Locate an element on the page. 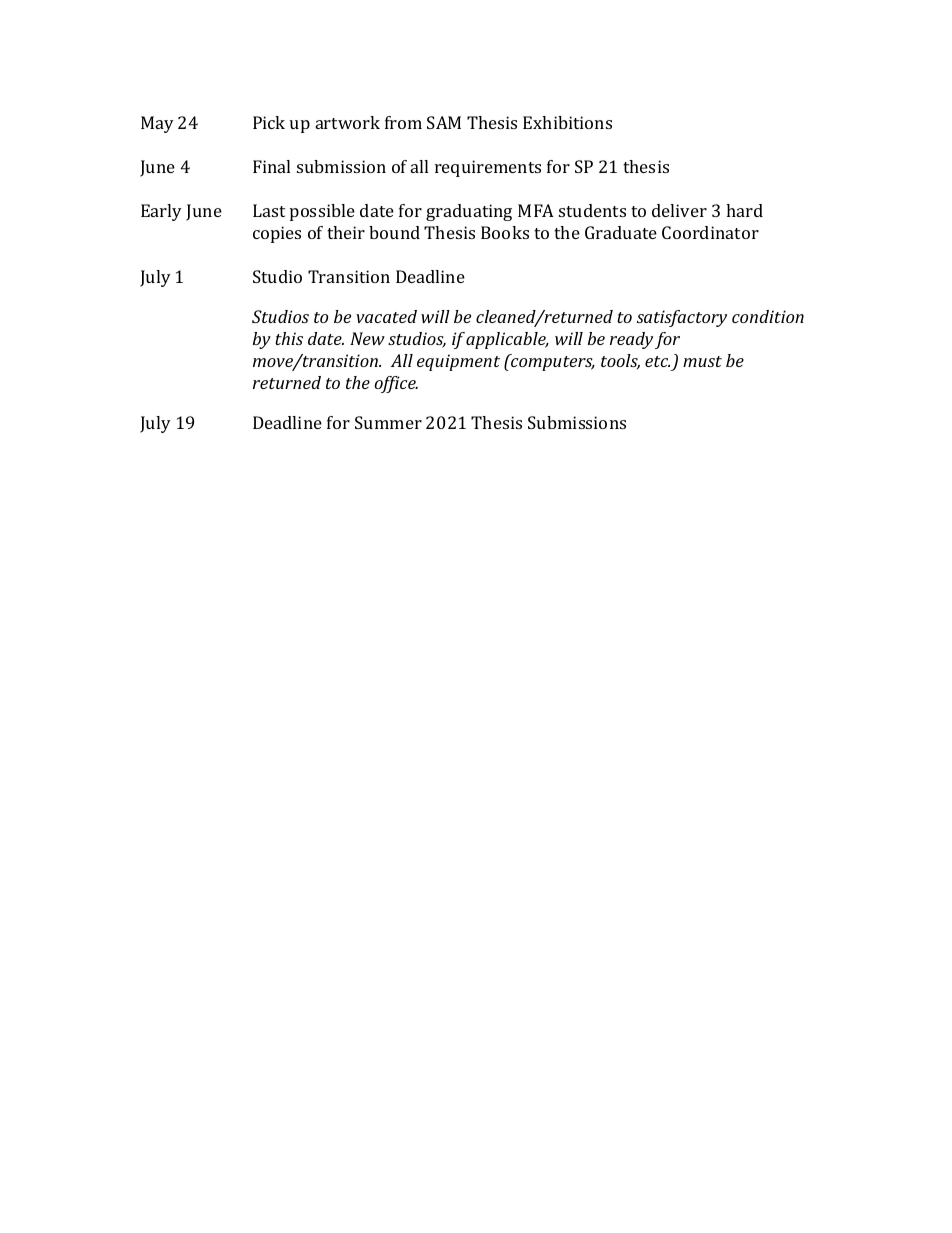 The width and height of the page is (952, 1233). Exhibitions is located at coordinates (567, 122).
